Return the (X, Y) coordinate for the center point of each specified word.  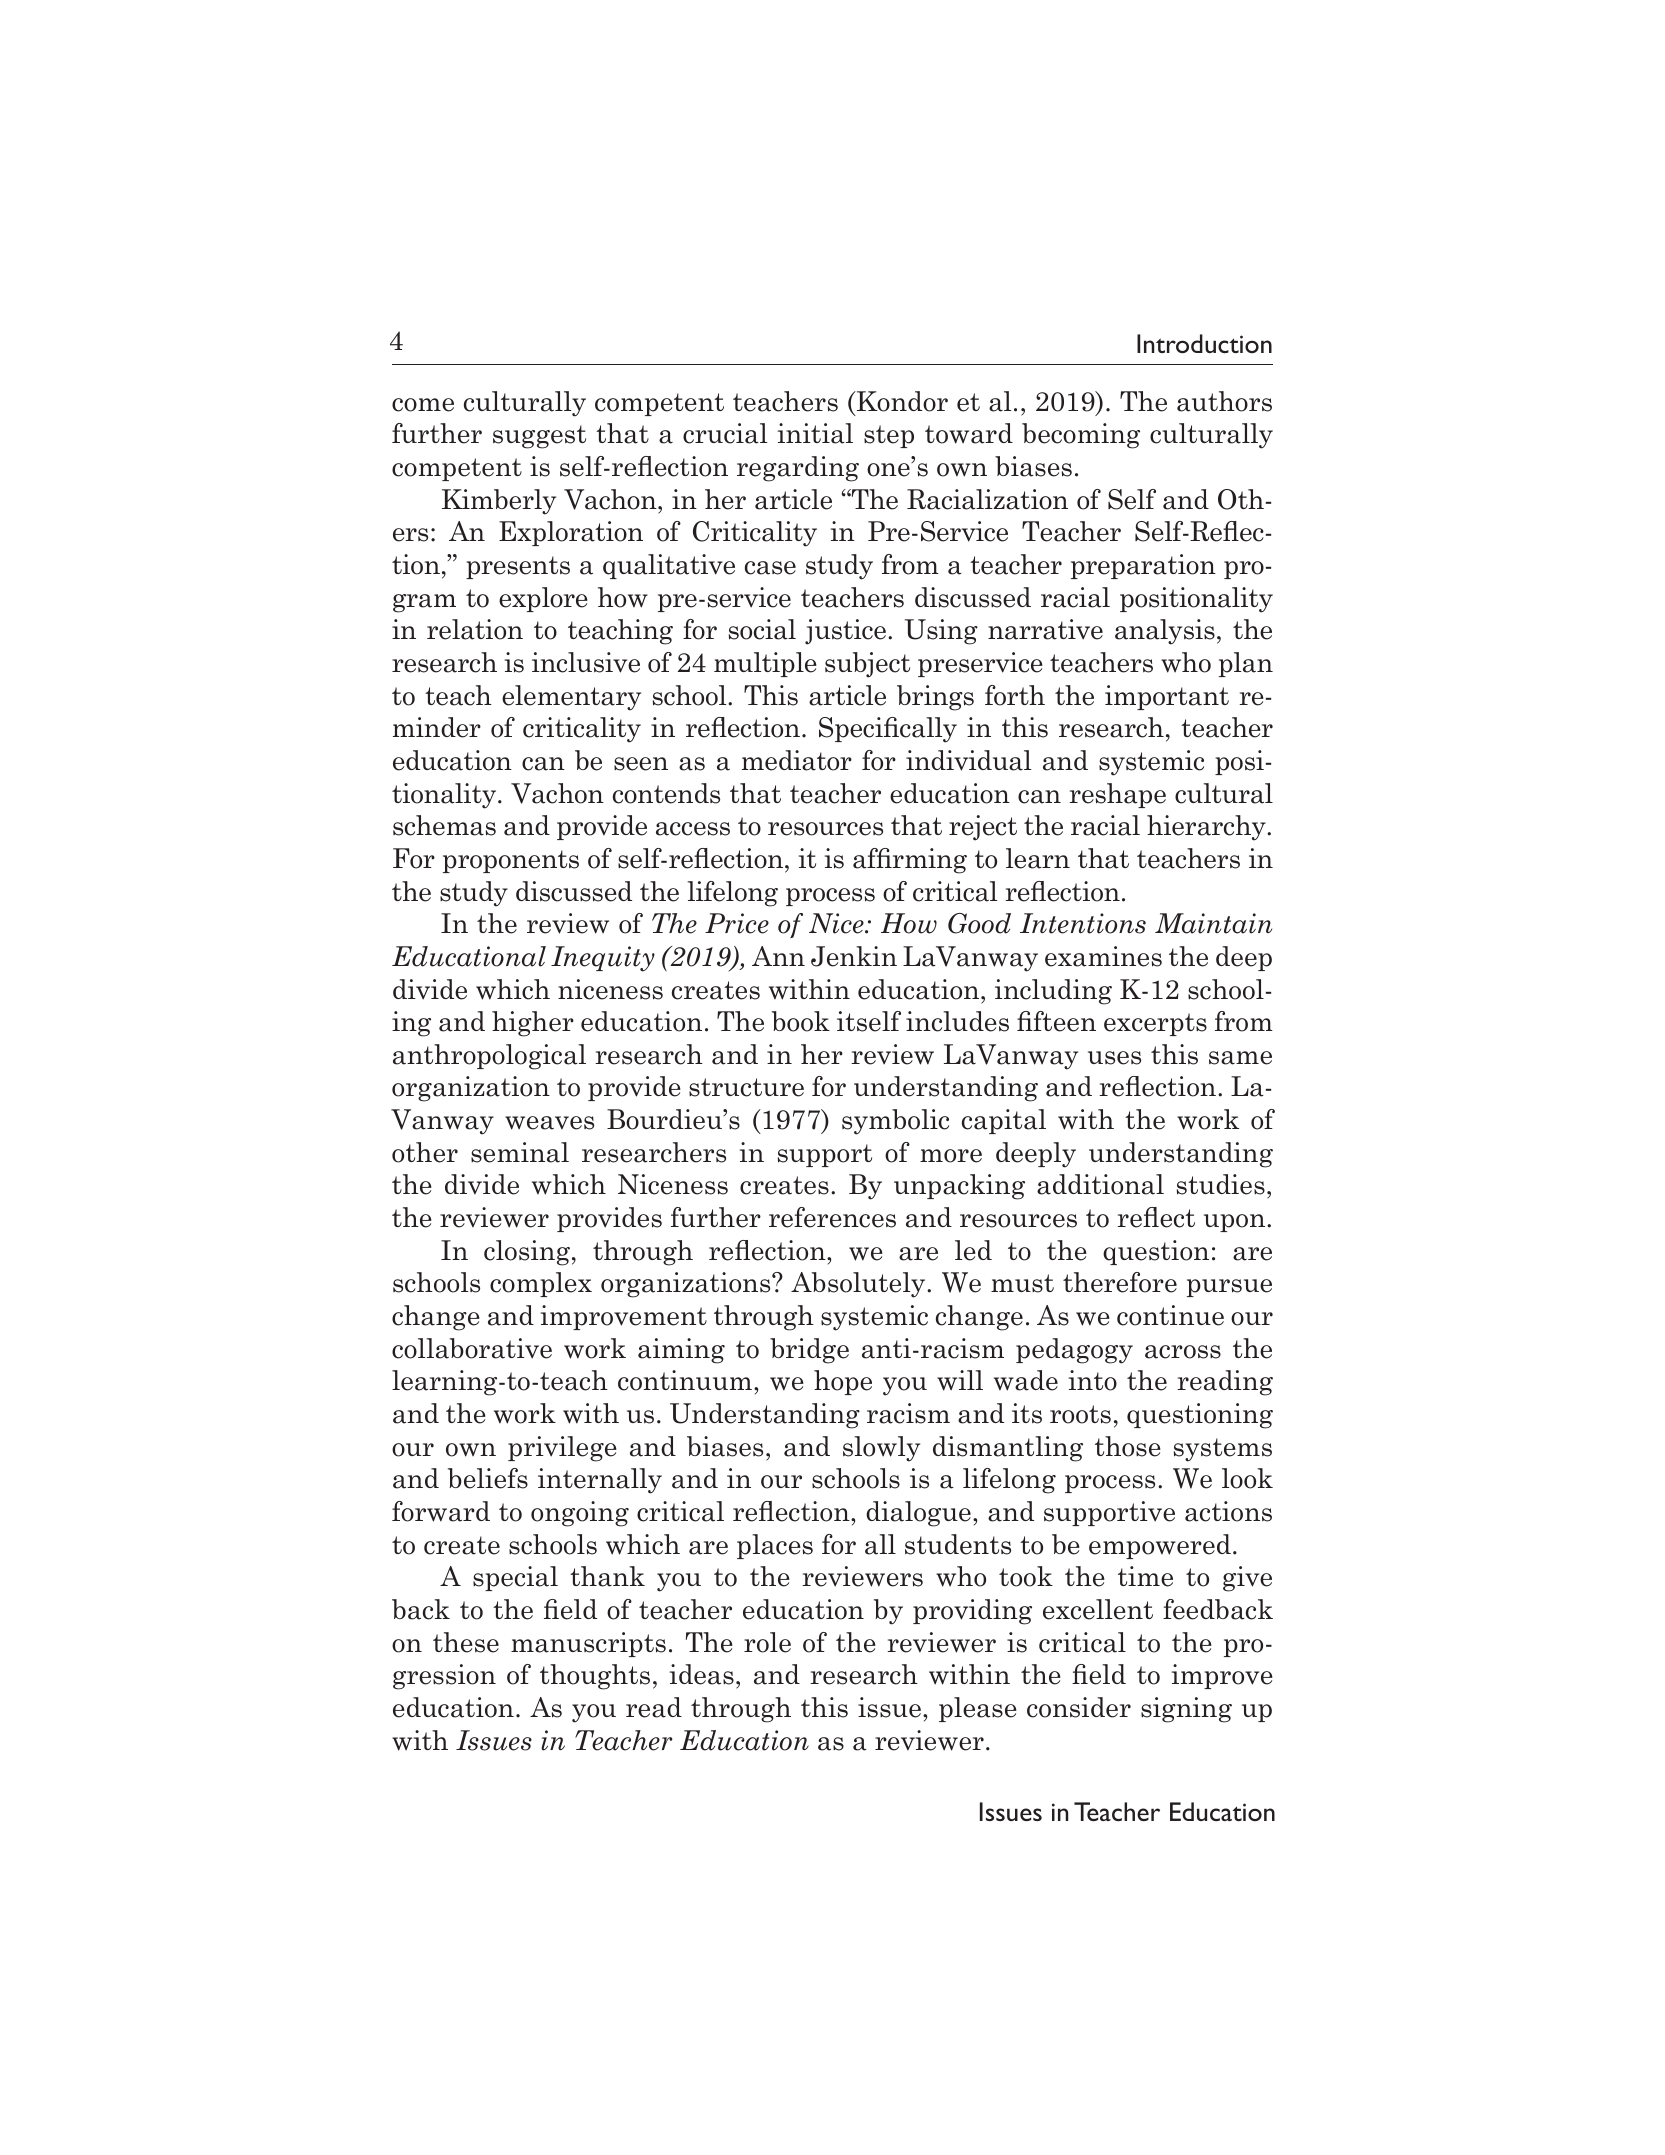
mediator (797, 760)
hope (843, 1382)
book (801, 1021)
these (466, 1642)
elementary (571, 698)
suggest (539, 437)
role (767, 1642)
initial (815, 433)
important (1167, 697)
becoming (1081, 436)
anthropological (489, 1057)
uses (1114, 1058)
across (1183, 1352)
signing (1186, 1710)
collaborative (472, 1348)
